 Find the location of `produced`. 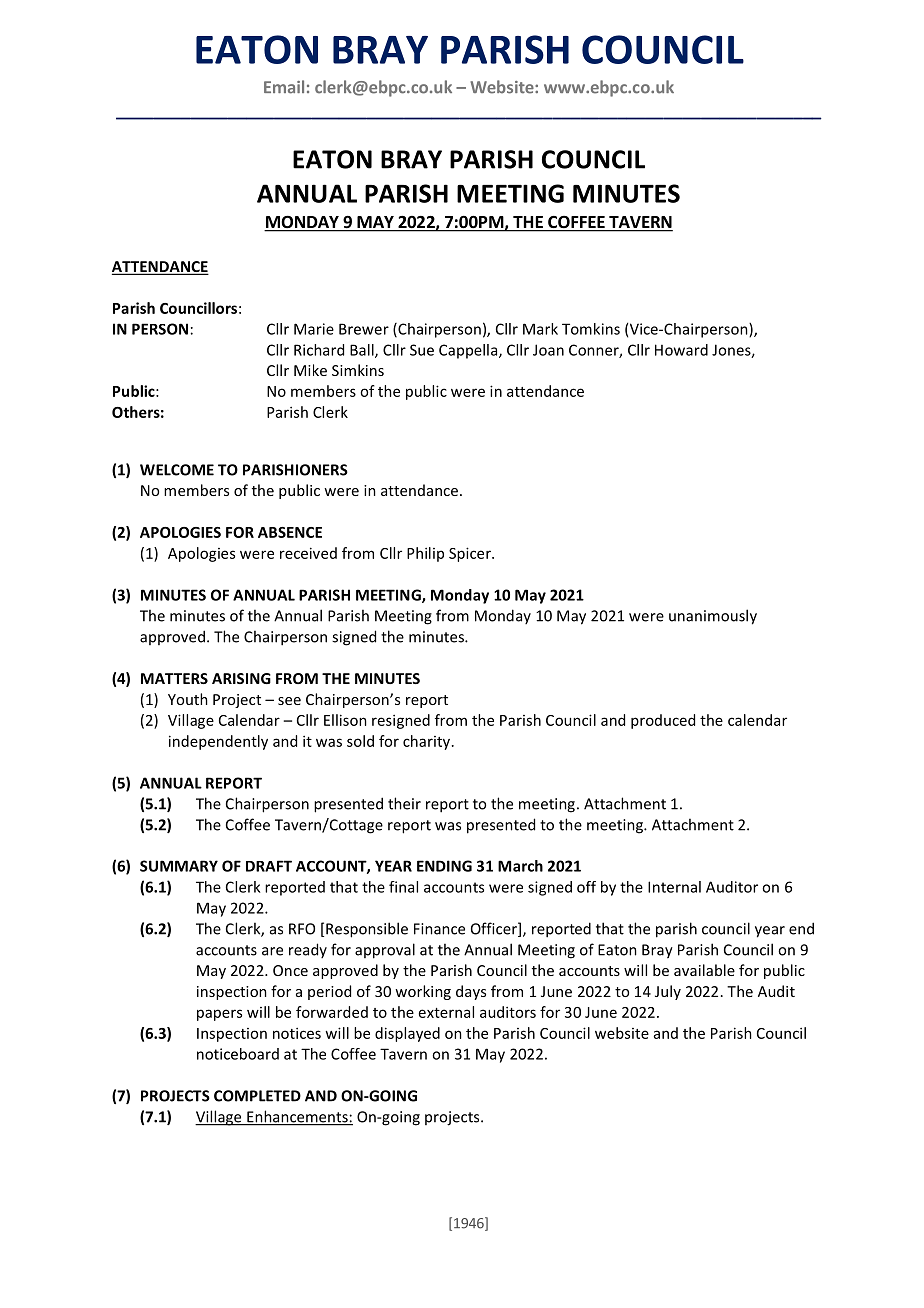

produced is located at coordinates (663, 721).
